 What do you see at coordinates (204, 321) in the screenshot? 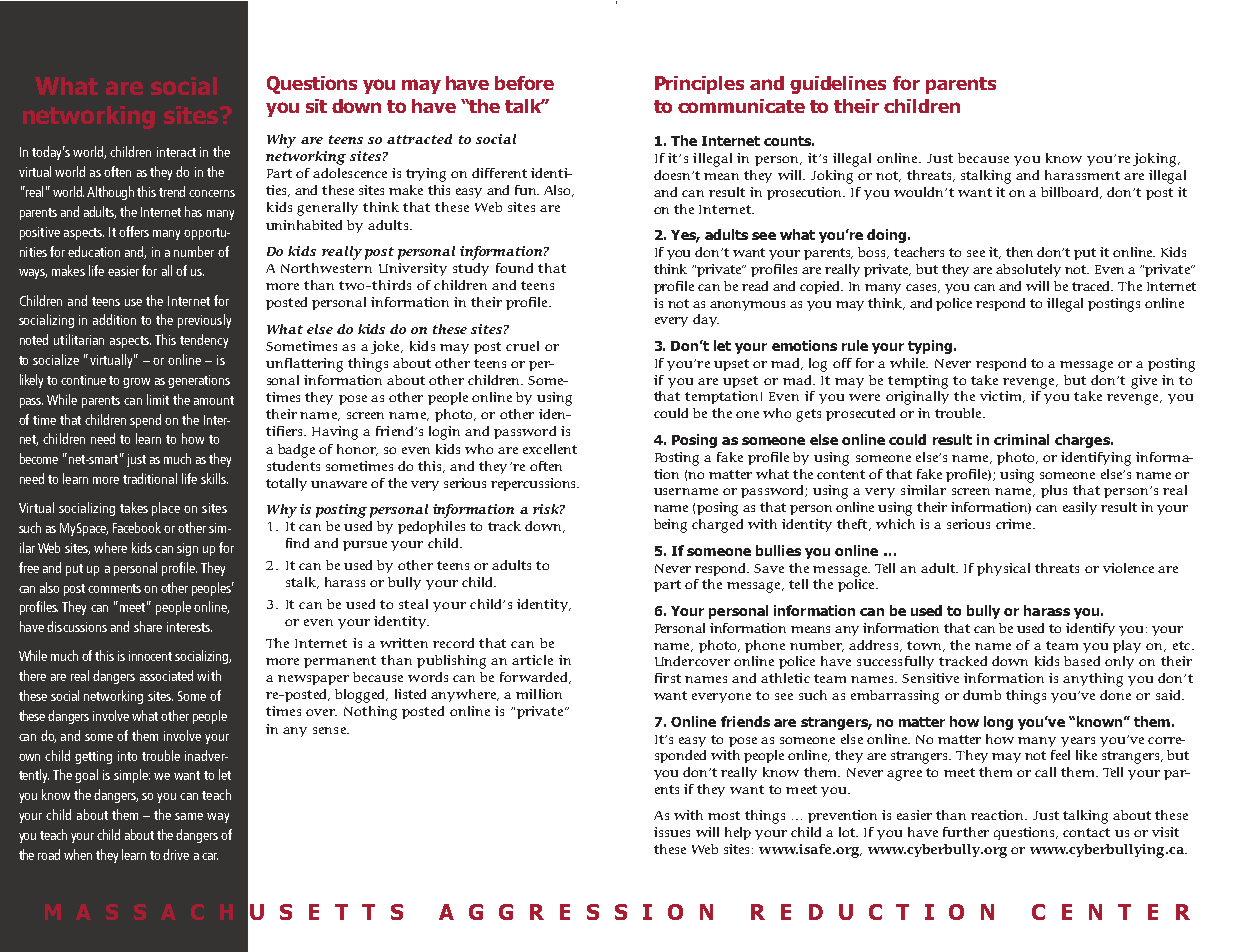
I see `previously` at bounding box center [204, 321].
